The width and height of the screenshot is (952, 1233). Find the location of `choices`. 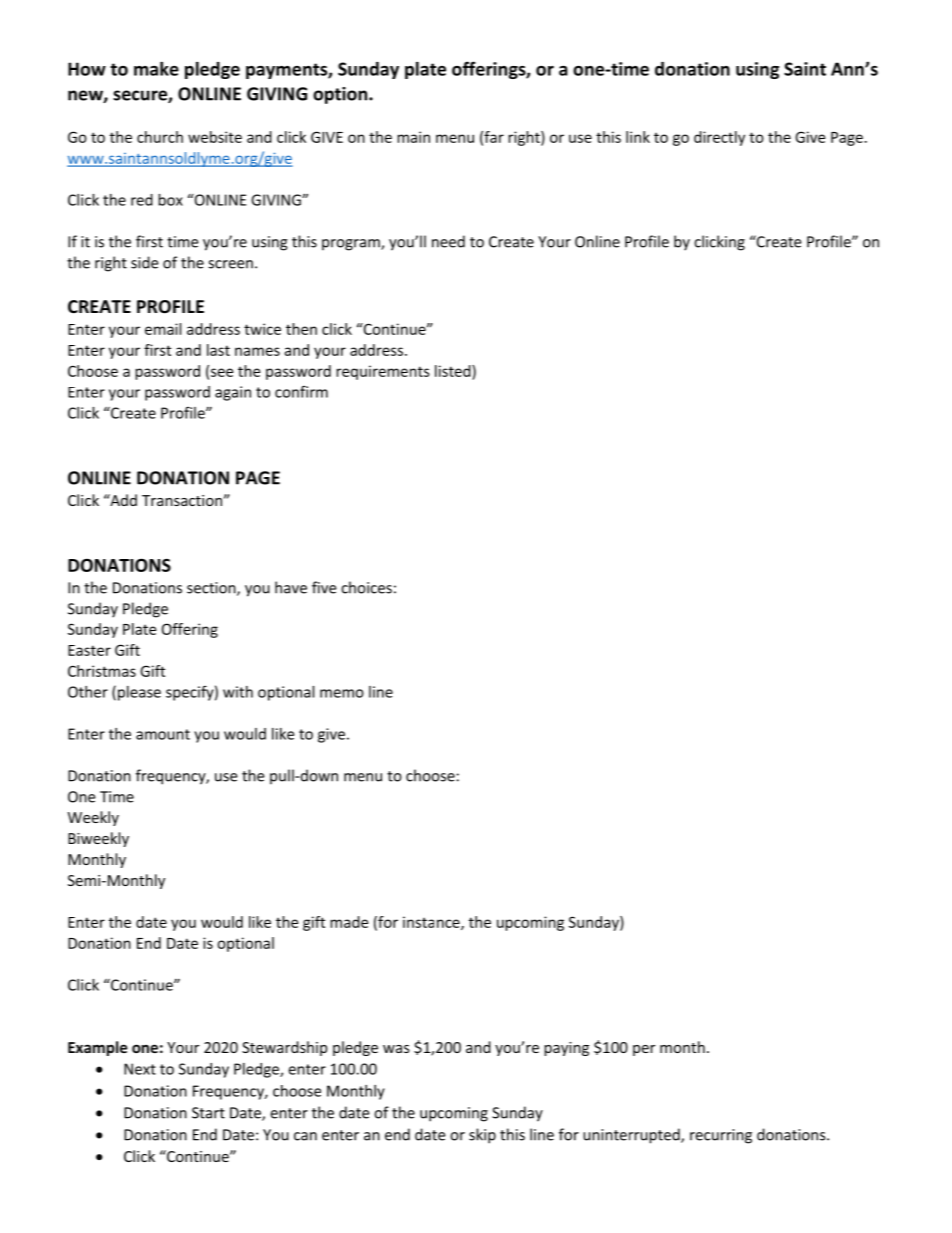

choices is located at coordinates (366, 587).
